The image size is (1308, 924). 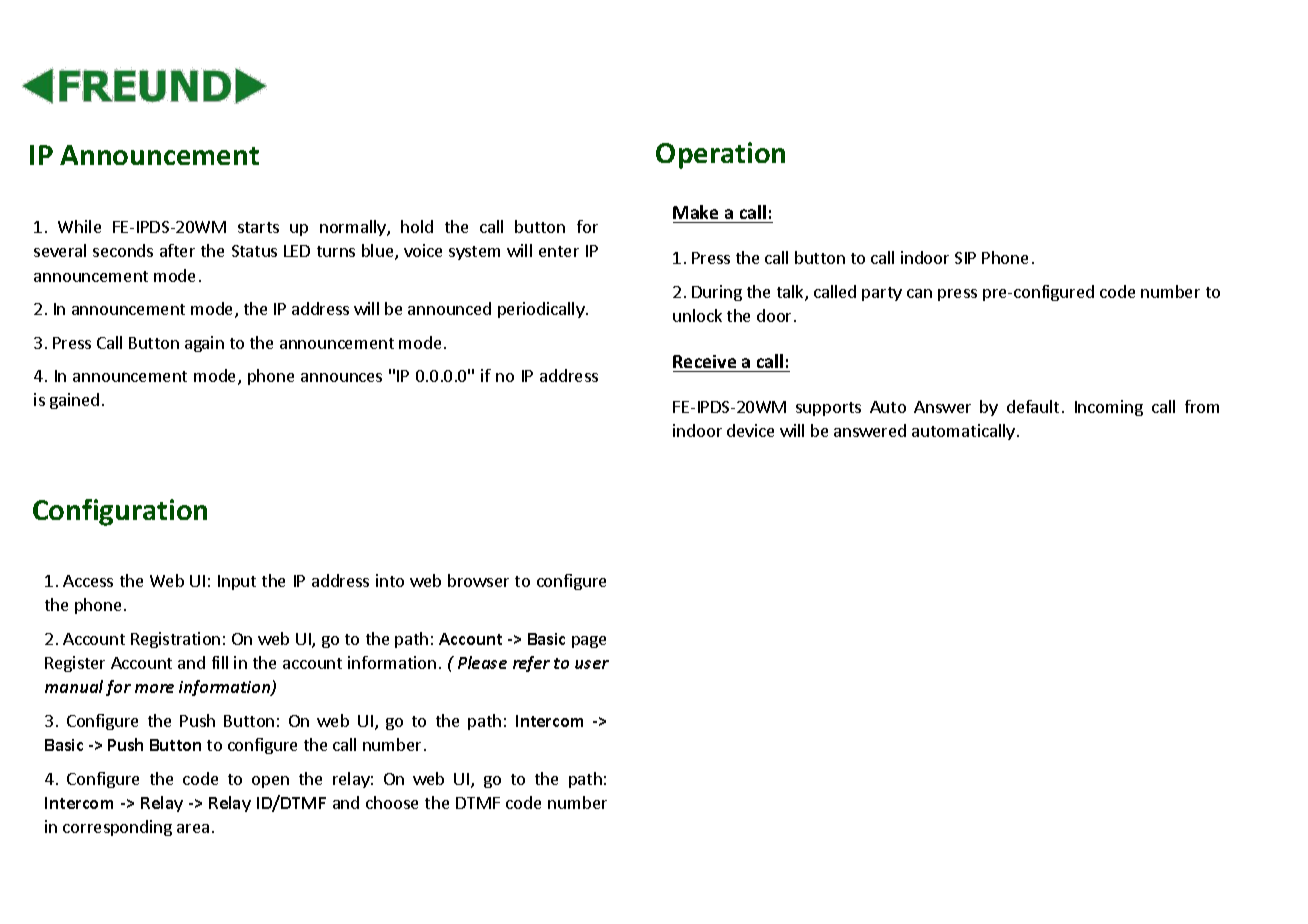 What do you see at coordinates (392, 802) in the screenshot?
I see `choose` at bounding box center [392, 802].
